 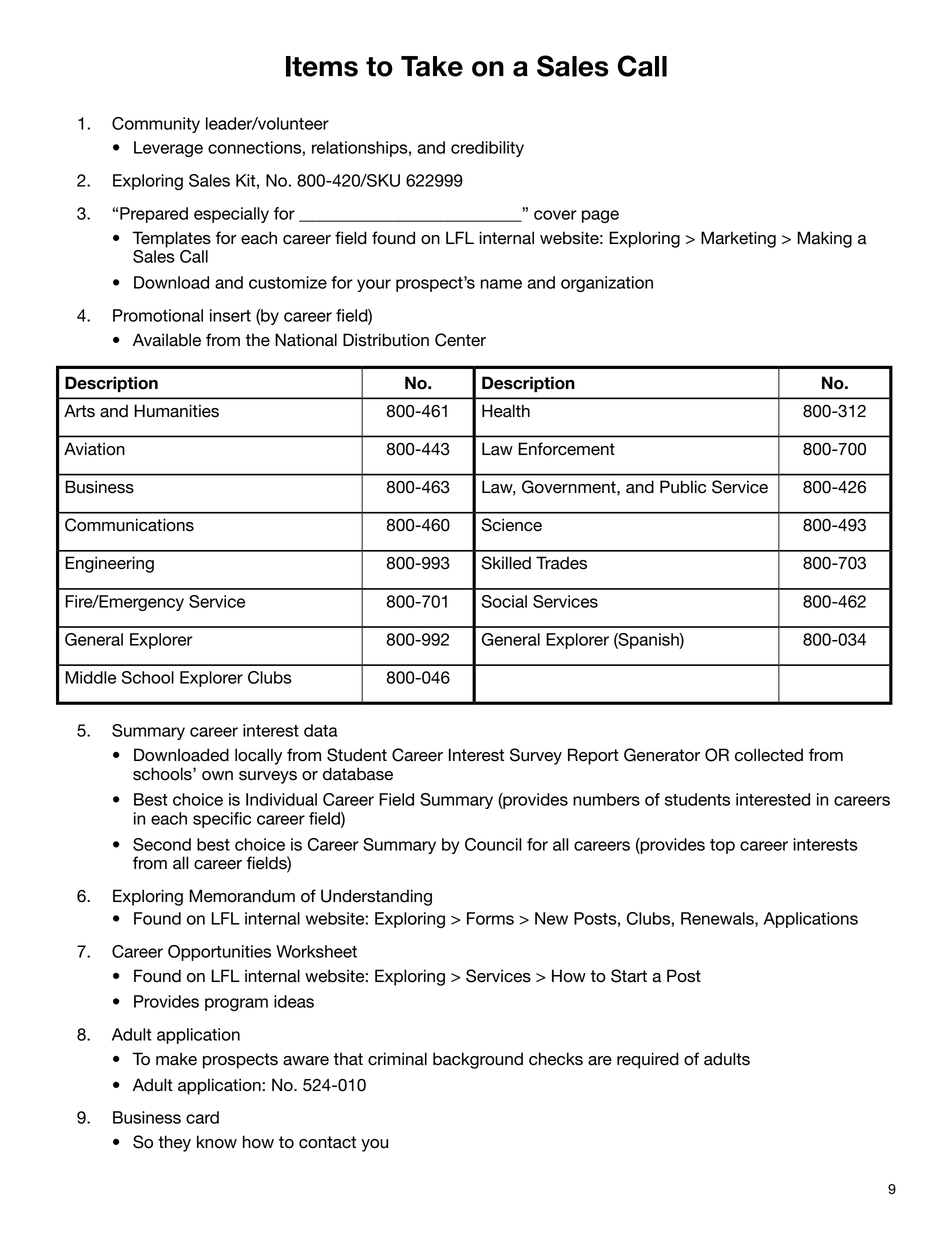 I want to click on Engineering, so click(x=109, y=564).
